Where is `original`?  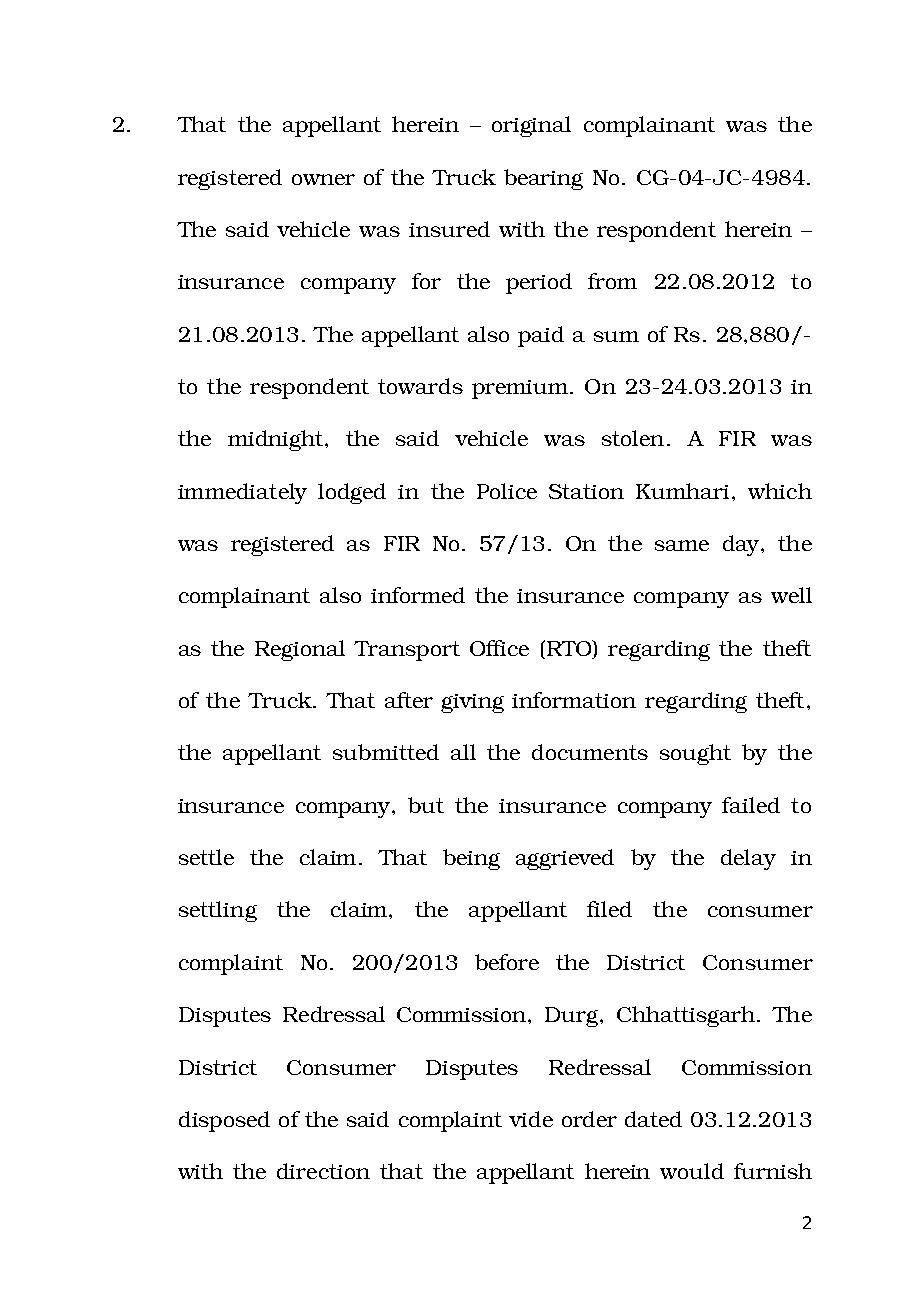 original is located at coordinates (531, 126).
